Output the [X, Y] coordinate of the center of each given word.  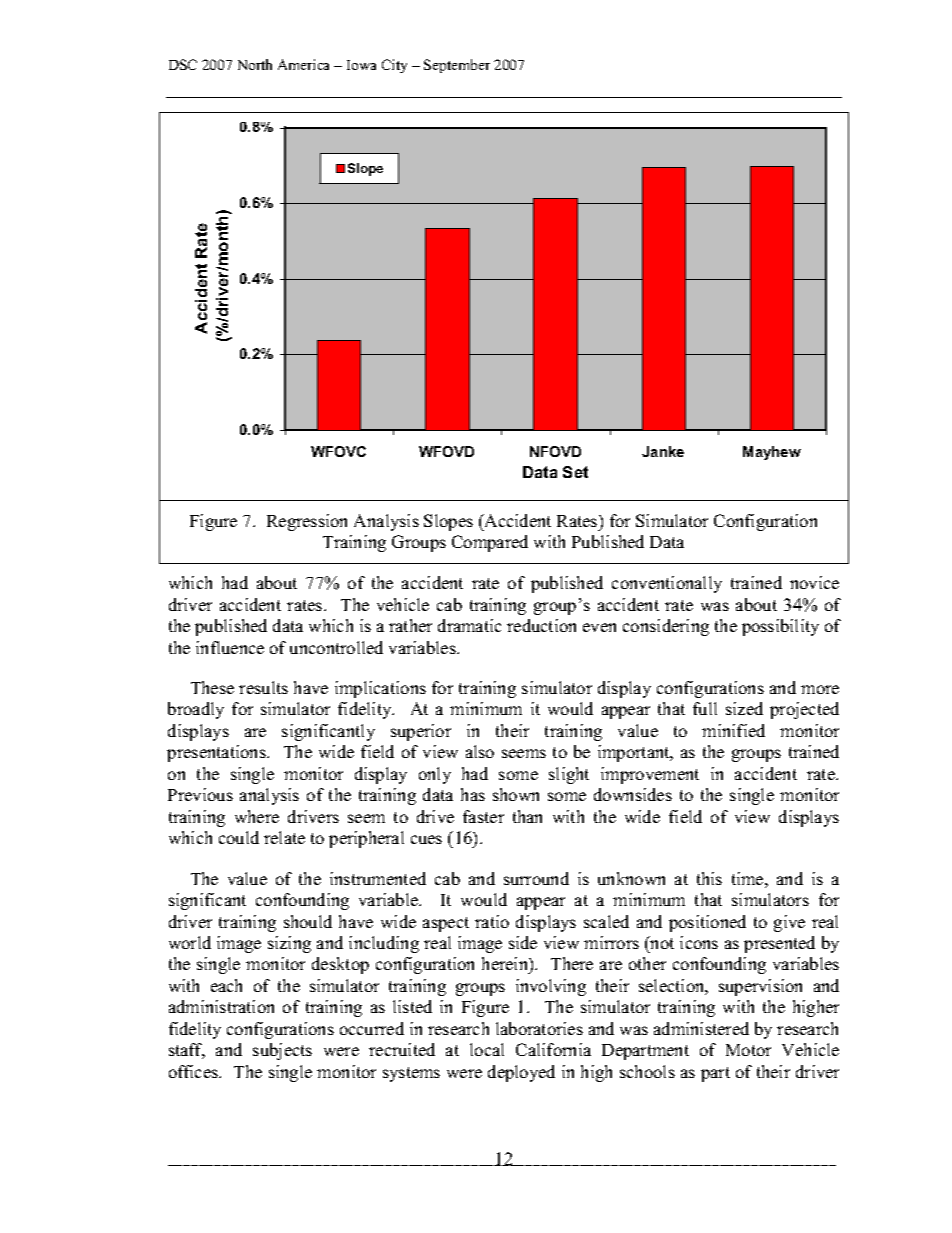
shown [516, 794]
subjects [282, 1051]
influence [230, 647]
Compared [490, 543]
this [709, 878]
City [394, 66]
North [255, 64]
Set [575, 472]
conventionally [667, 584]
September [457, 66]
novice [814, 582]
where [257, 816]
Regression [307, 522]
